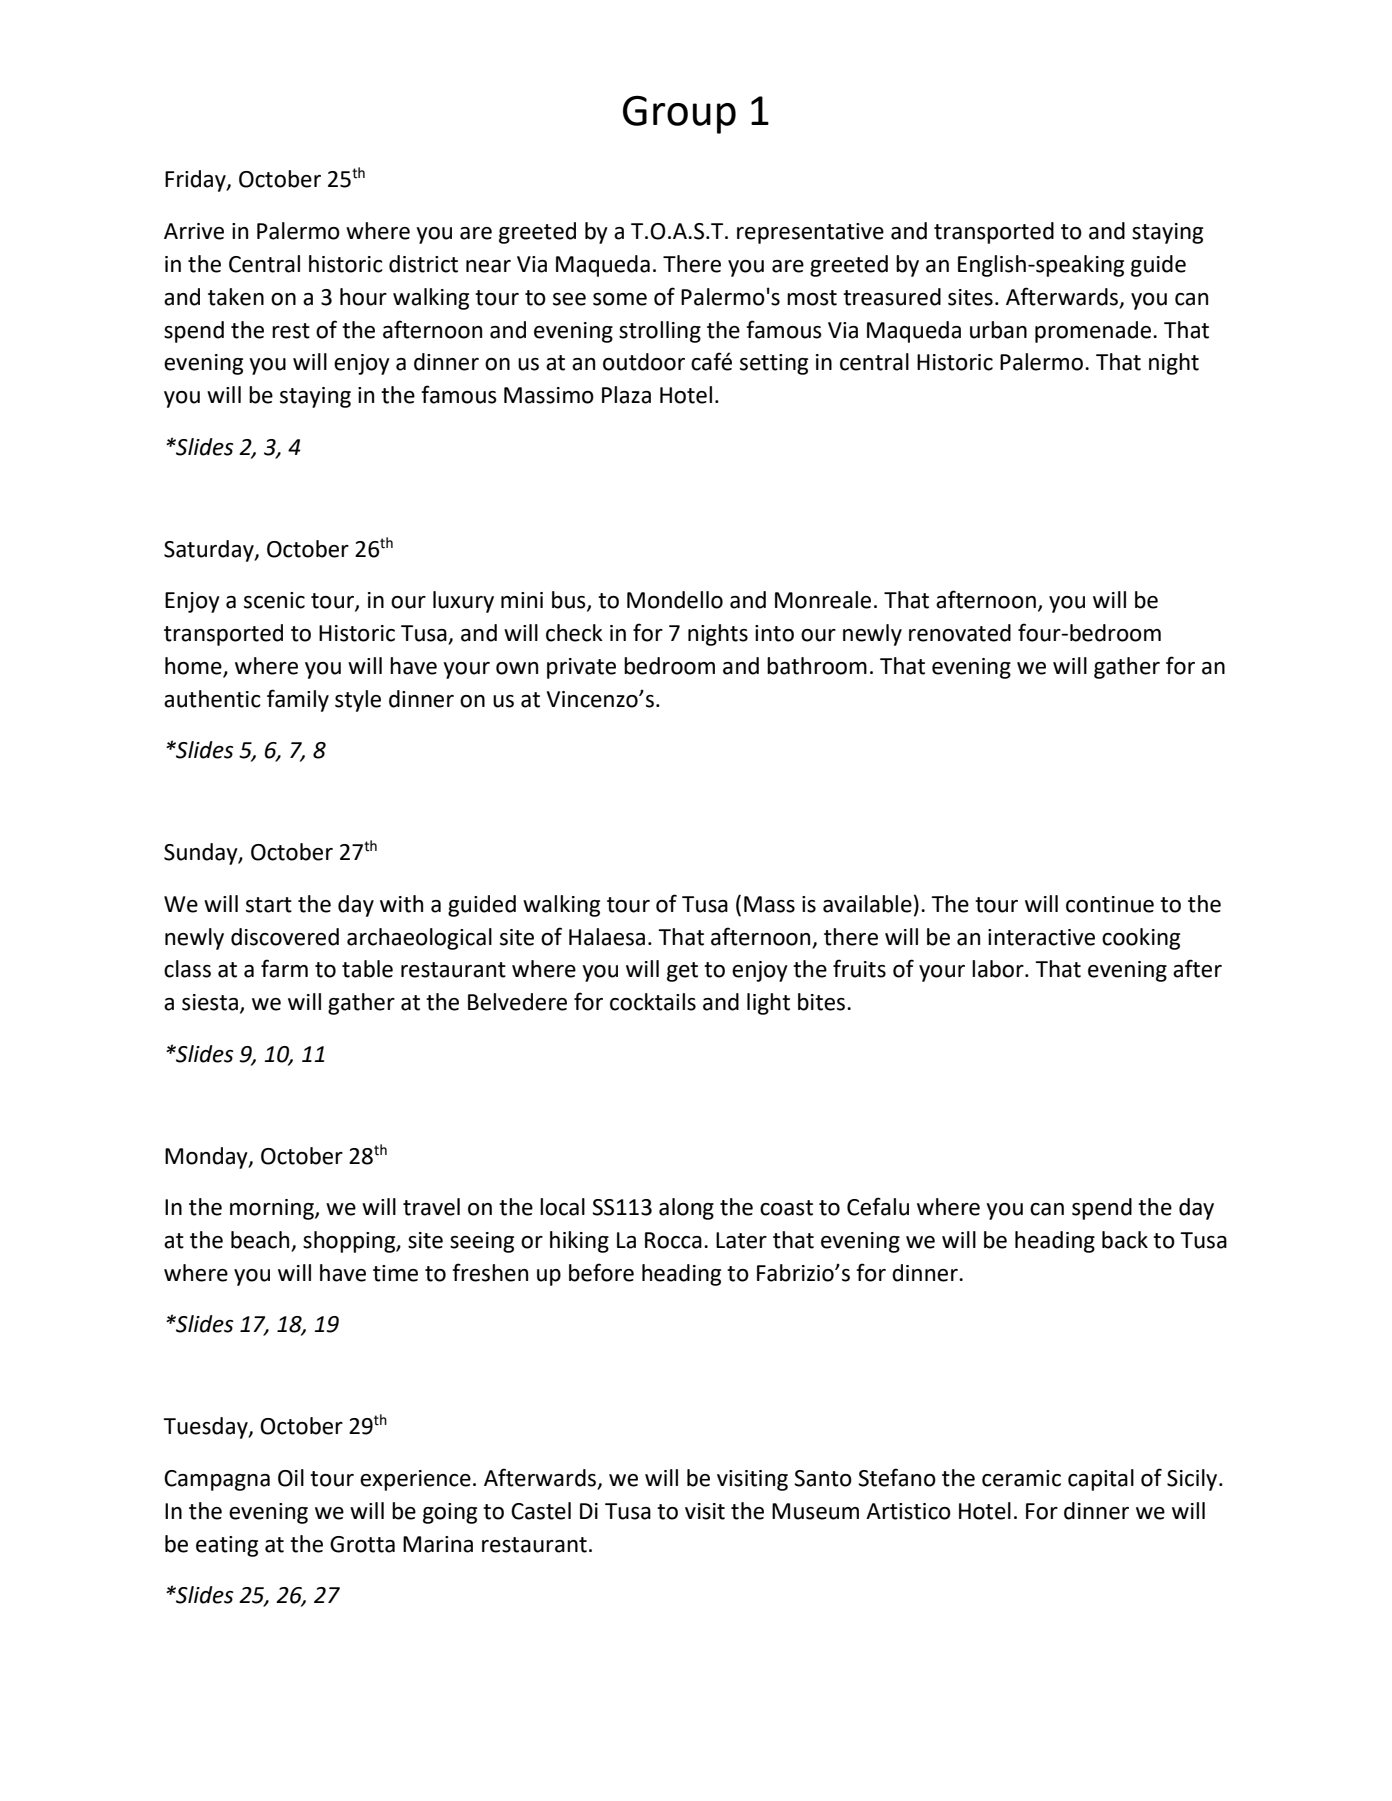 Image resolution: width=1392 pixels, height=1801 pixels. What do you see at coordinates (686, 1209) in the image?
I see `along` at bounding box center [686, 1209].
